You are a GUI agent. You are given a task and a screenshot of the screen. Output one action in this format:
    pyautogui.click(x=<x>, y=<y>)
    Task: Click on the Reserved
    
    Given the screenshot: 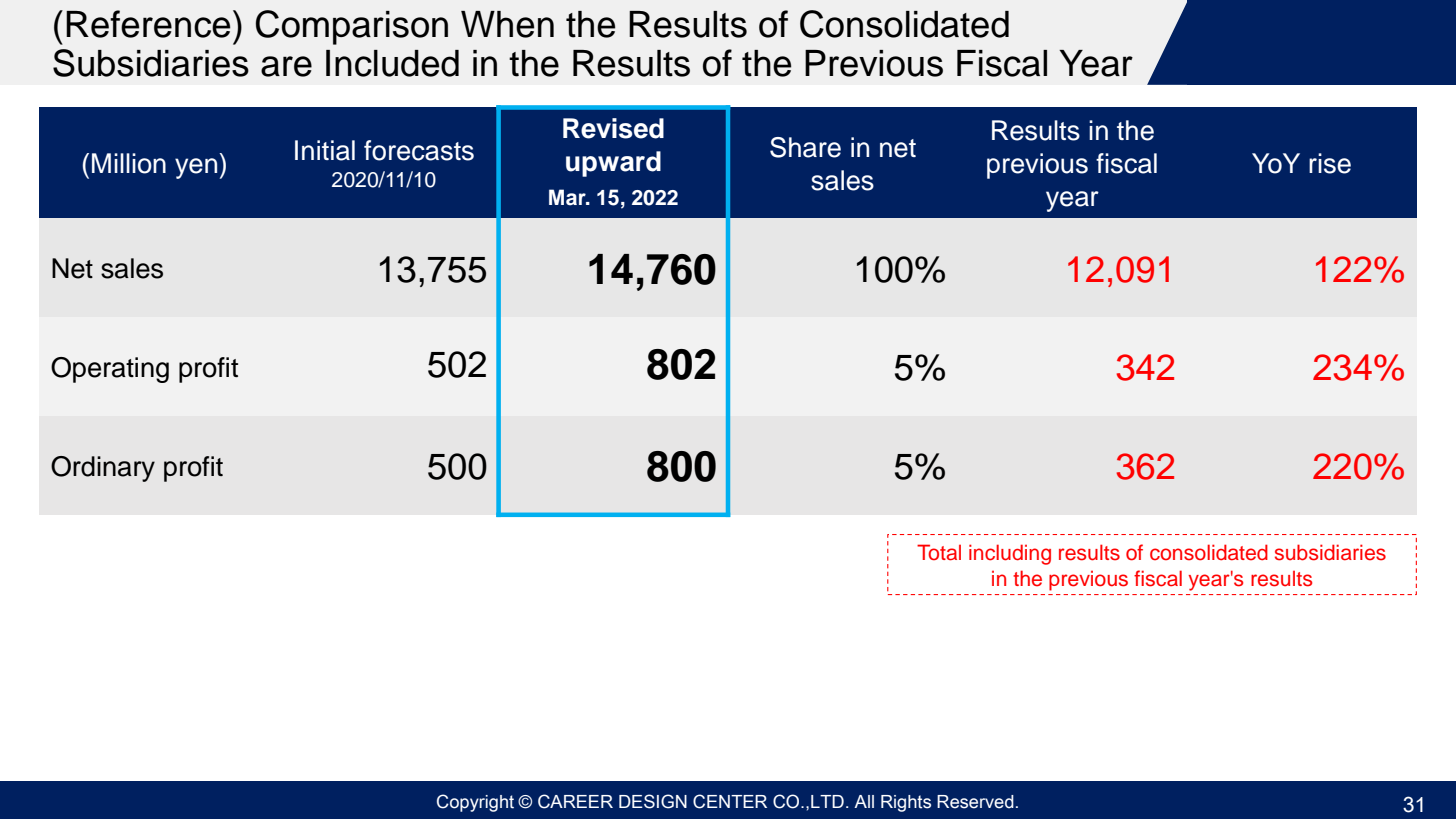 What is the action you would take?
    pyautogui.click(x=975, y=802)
